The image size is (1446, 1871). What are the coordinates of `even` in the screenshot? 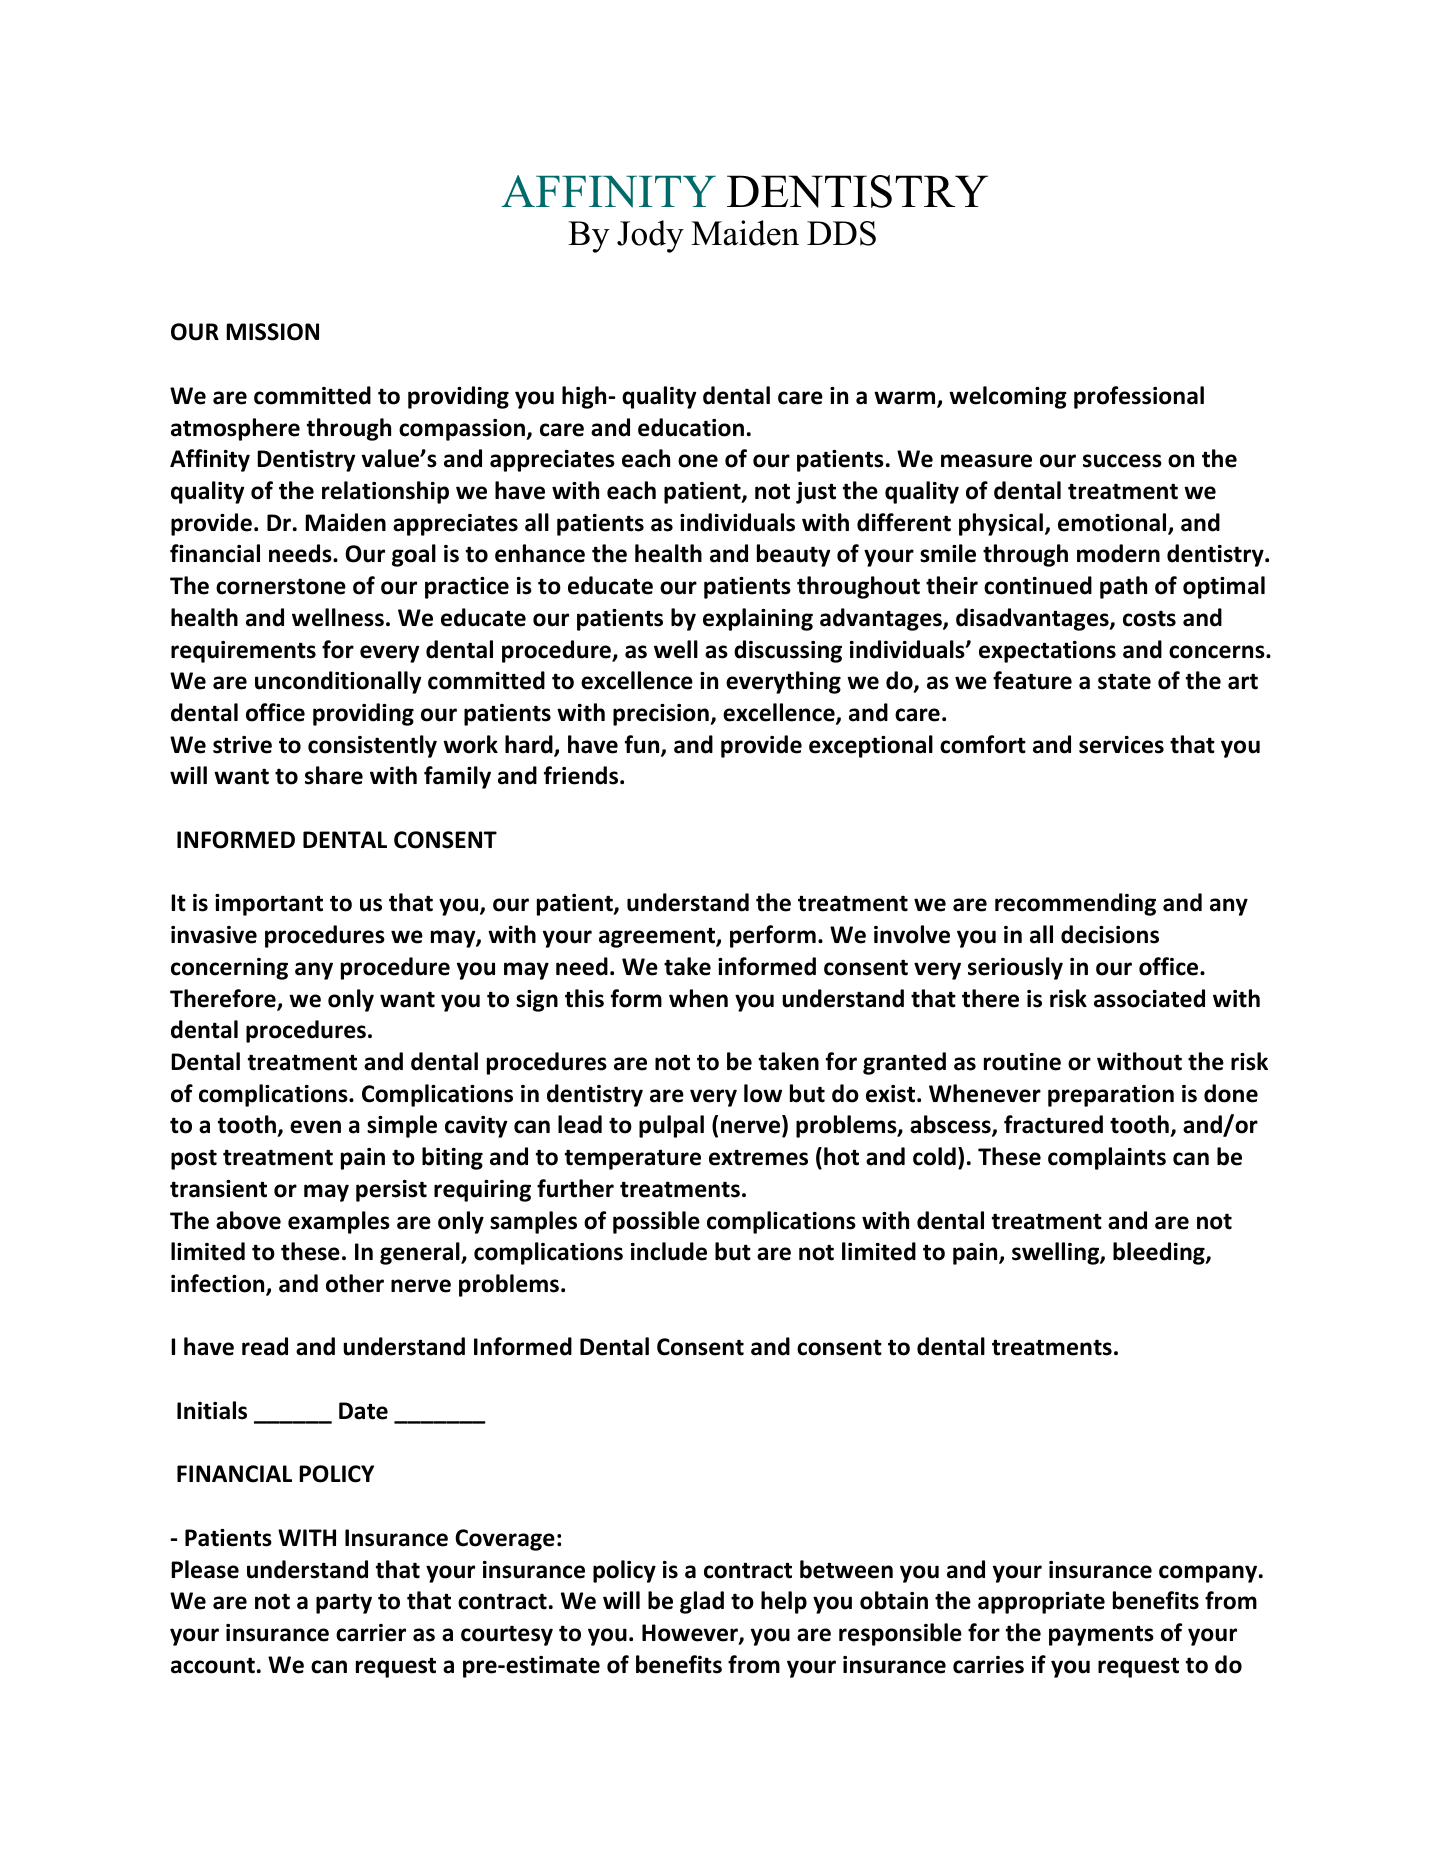 It's located at (315, 1127).
